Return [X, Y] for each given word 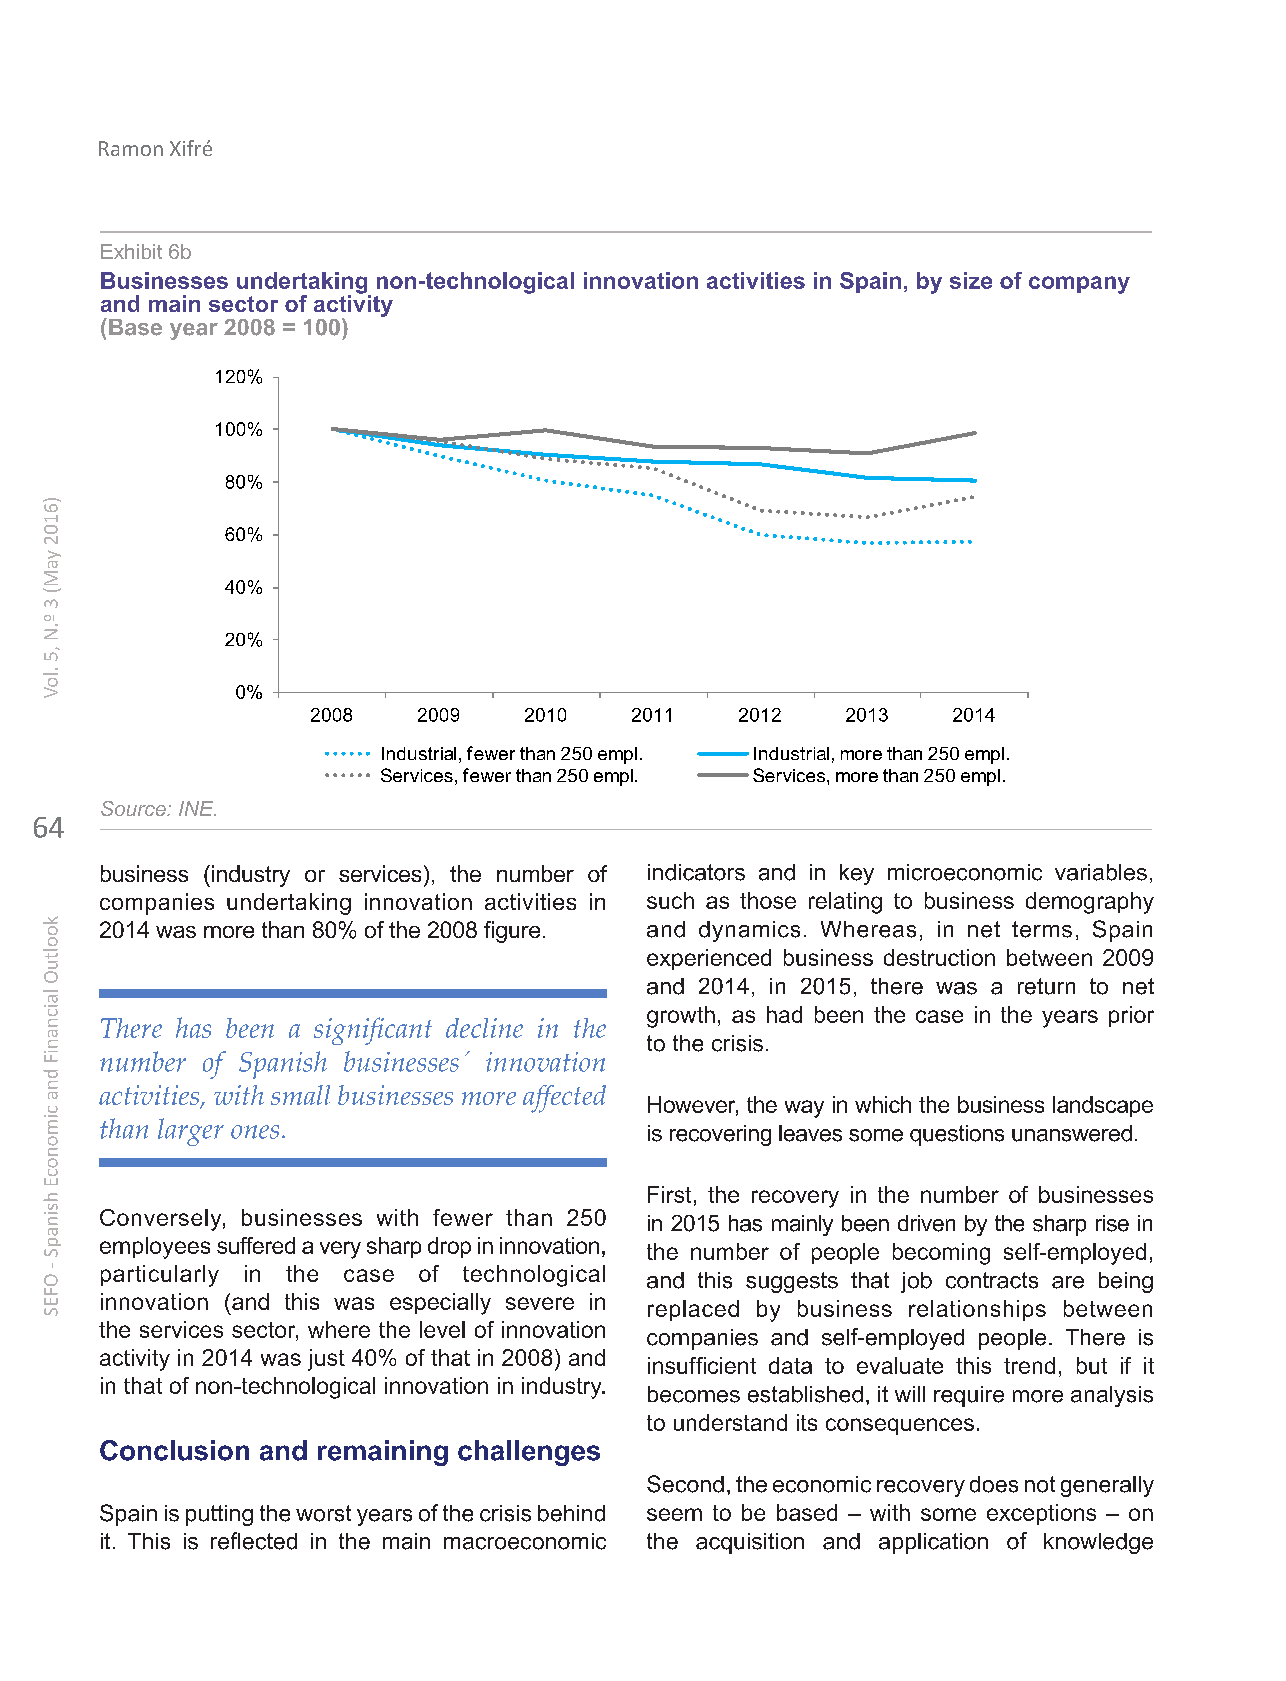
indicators [696, 872]
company [1079, 285]
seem [674, 1514]
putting [219, 1515]
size [971, 280]
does [994, 1484]
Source [134, 808]
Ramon [131, 148]
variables [1101, 872]
